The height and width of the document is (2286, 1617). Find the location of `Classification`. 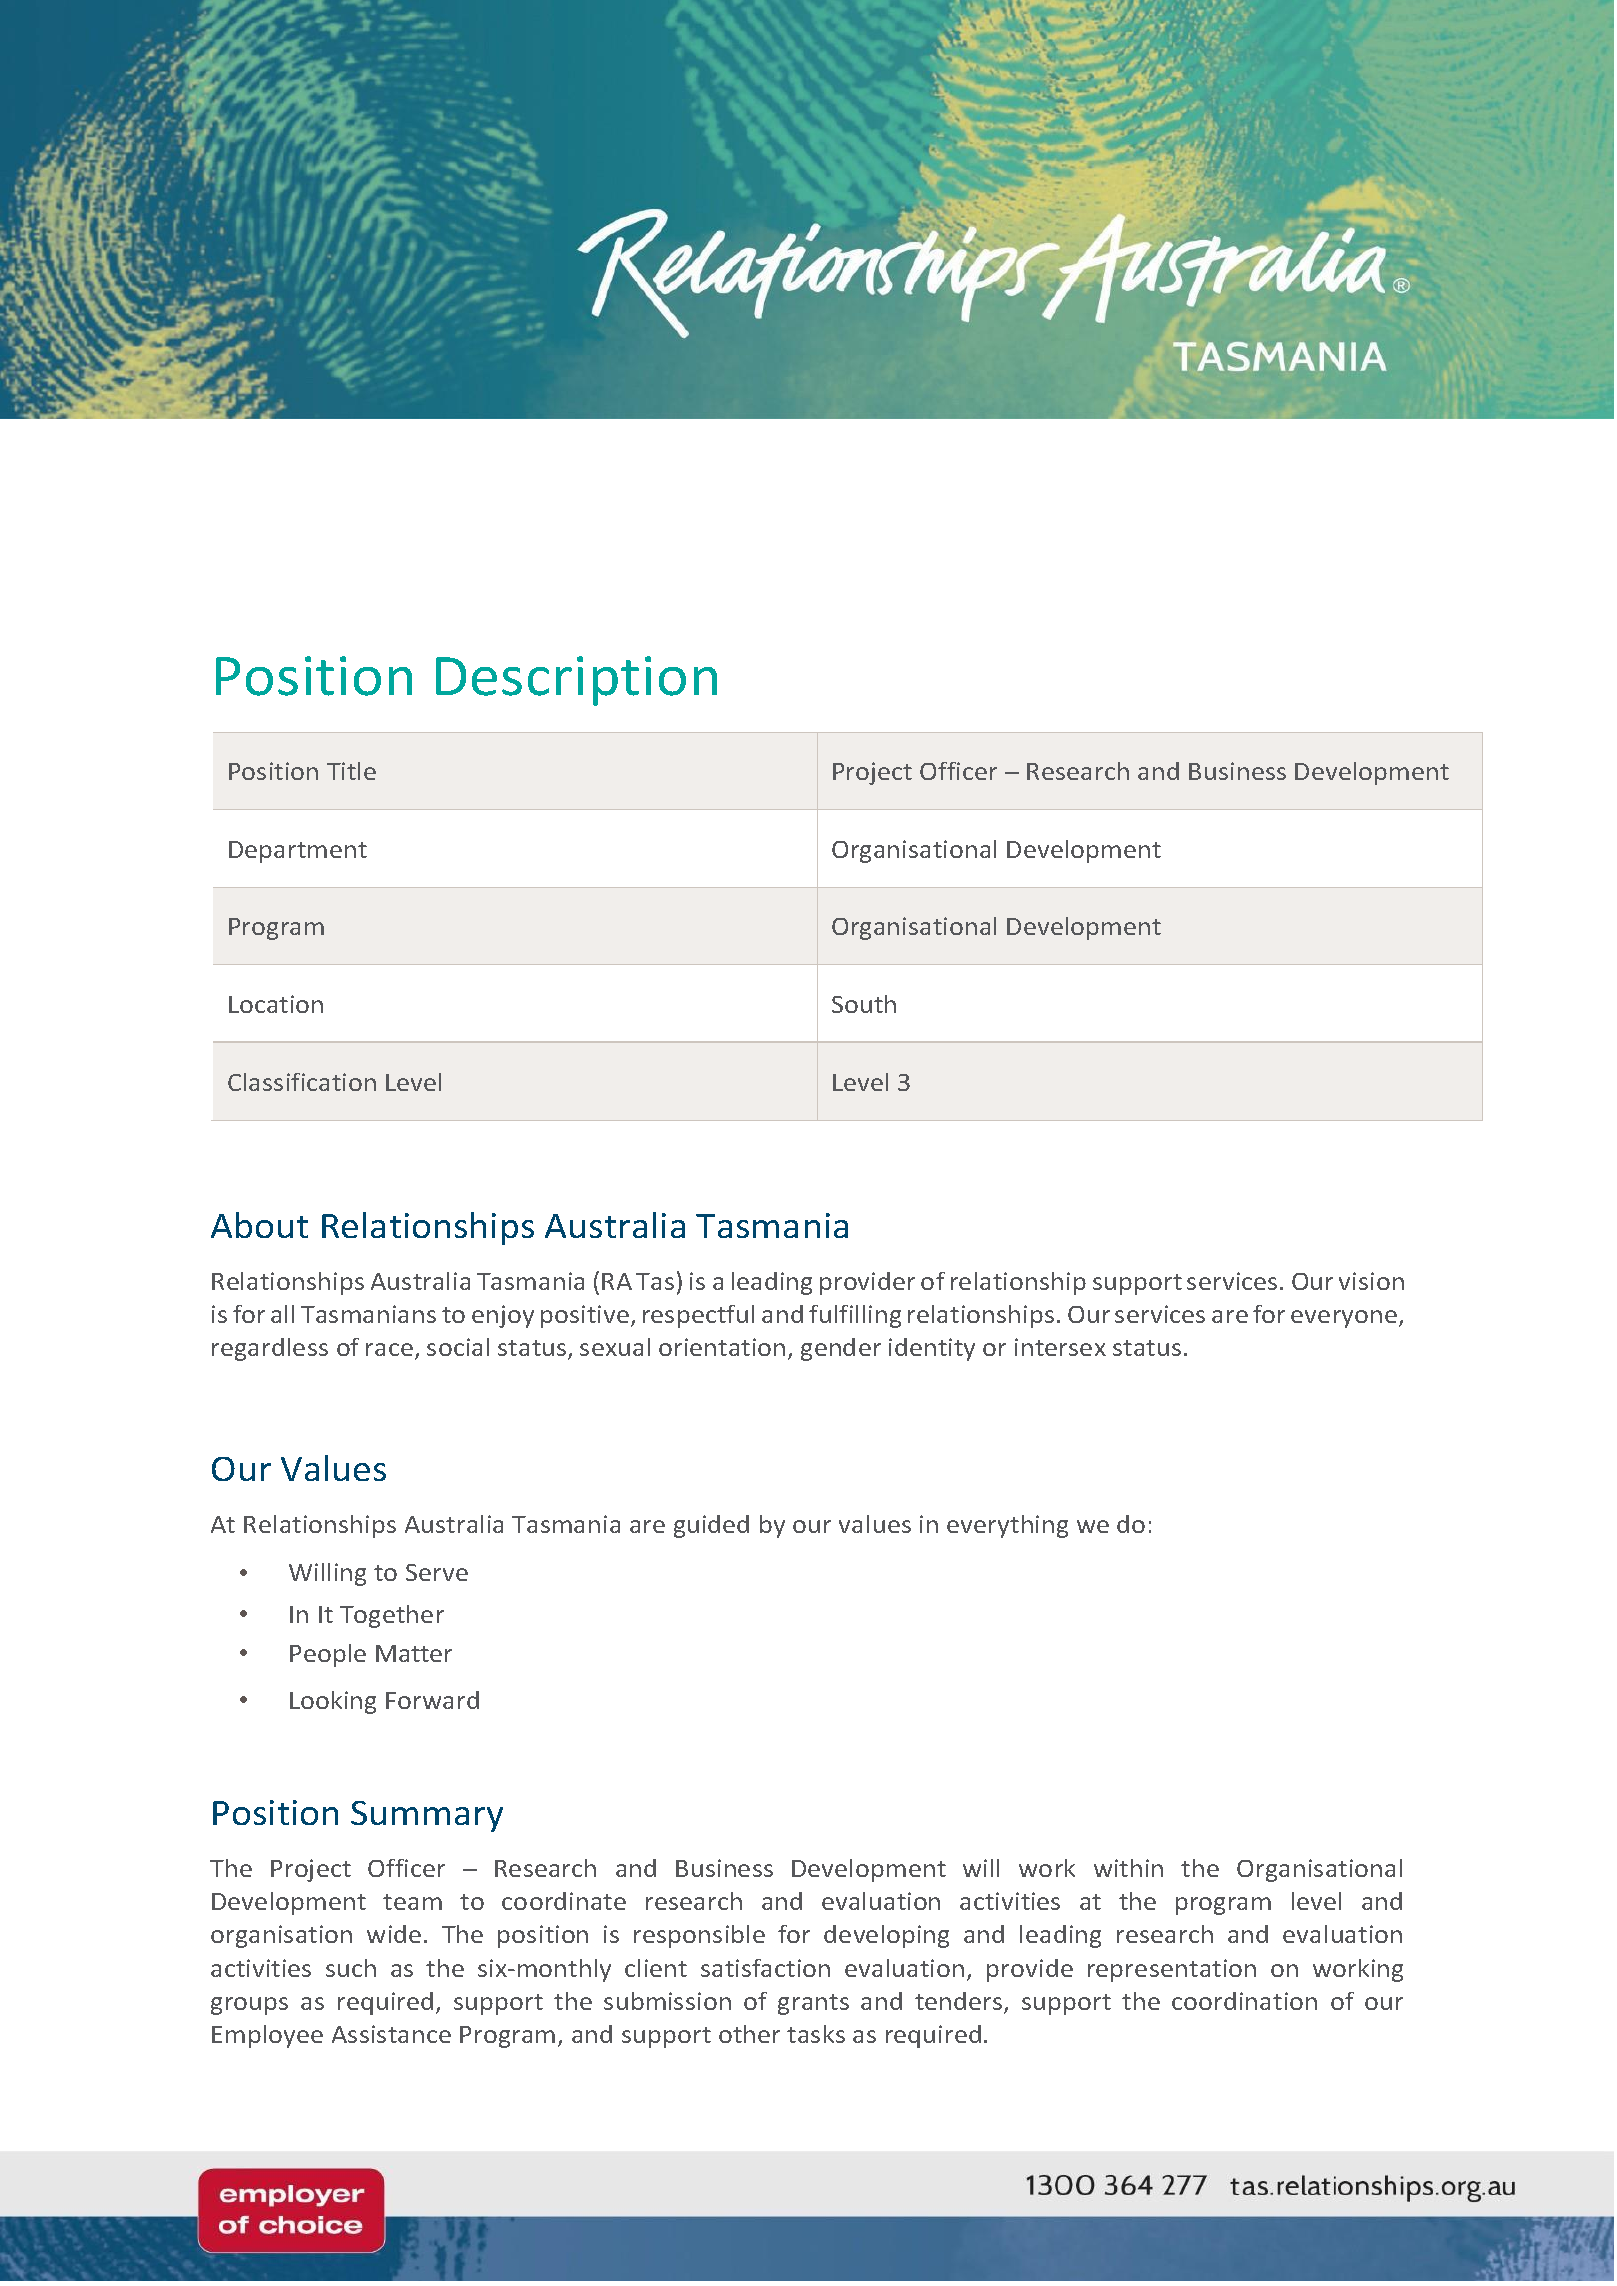

Classification is located at coordinates (302, 1082).
